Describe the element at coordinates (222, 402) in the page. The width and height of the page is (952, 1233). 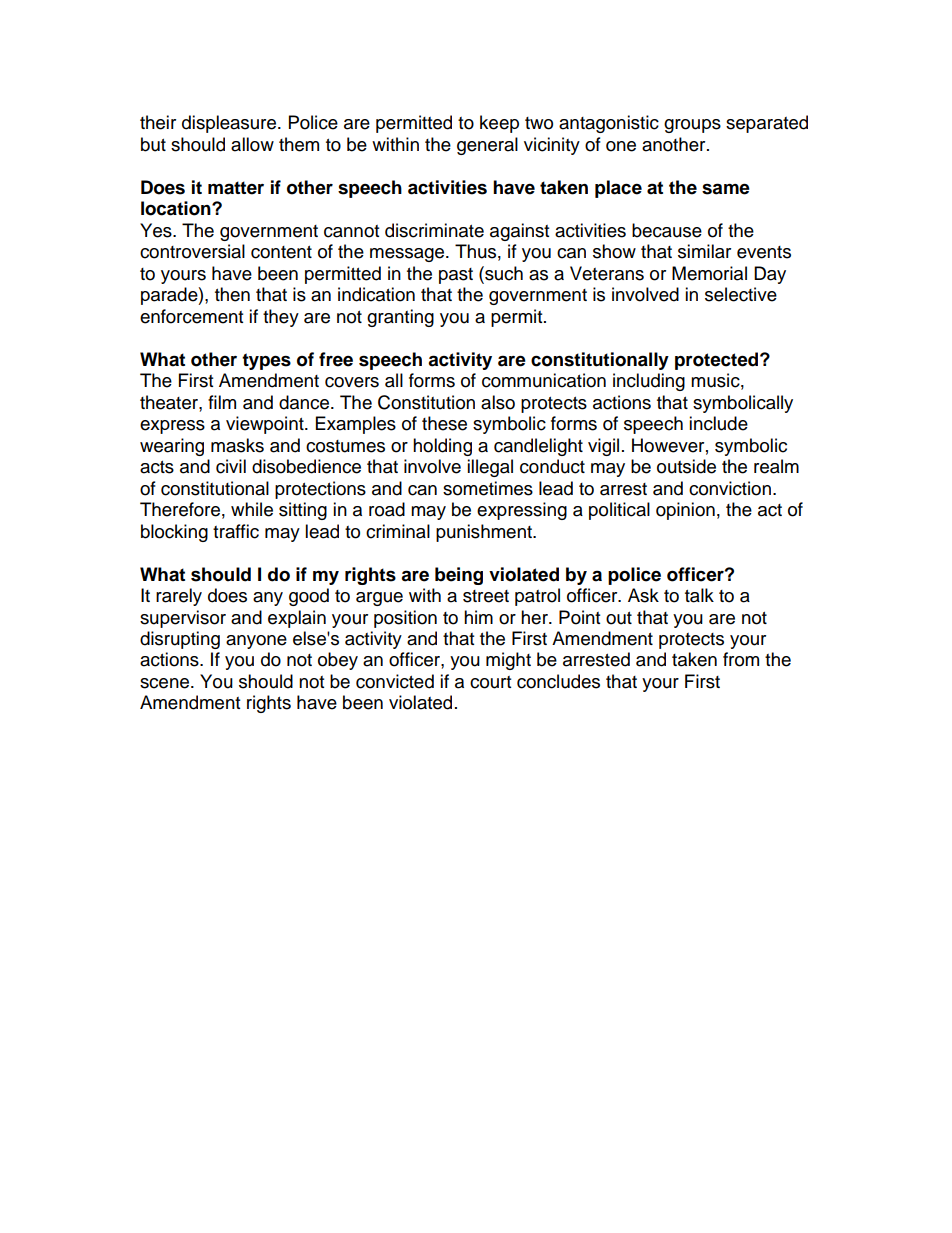
I see `film` at that location.
